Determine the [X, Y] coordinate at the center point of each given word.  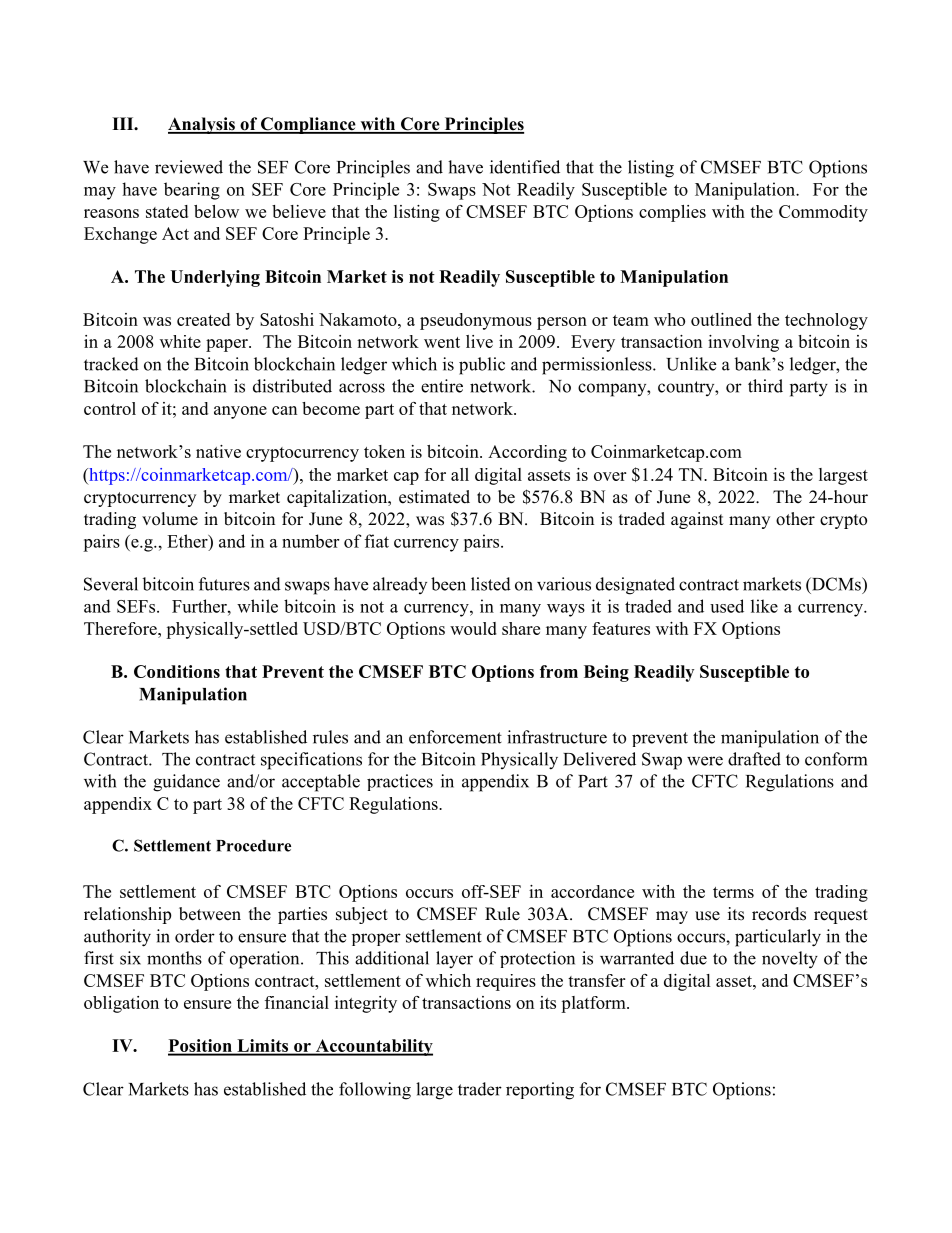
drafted [754, 759]
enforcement [455, 737]
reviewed [189, 167]
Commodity [823, 213]
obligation [121, 1004]
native [218, 451]
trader [480, 1089]
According [527, 453]
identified [525, 167]
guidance [186, 783]
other [795, 519]
